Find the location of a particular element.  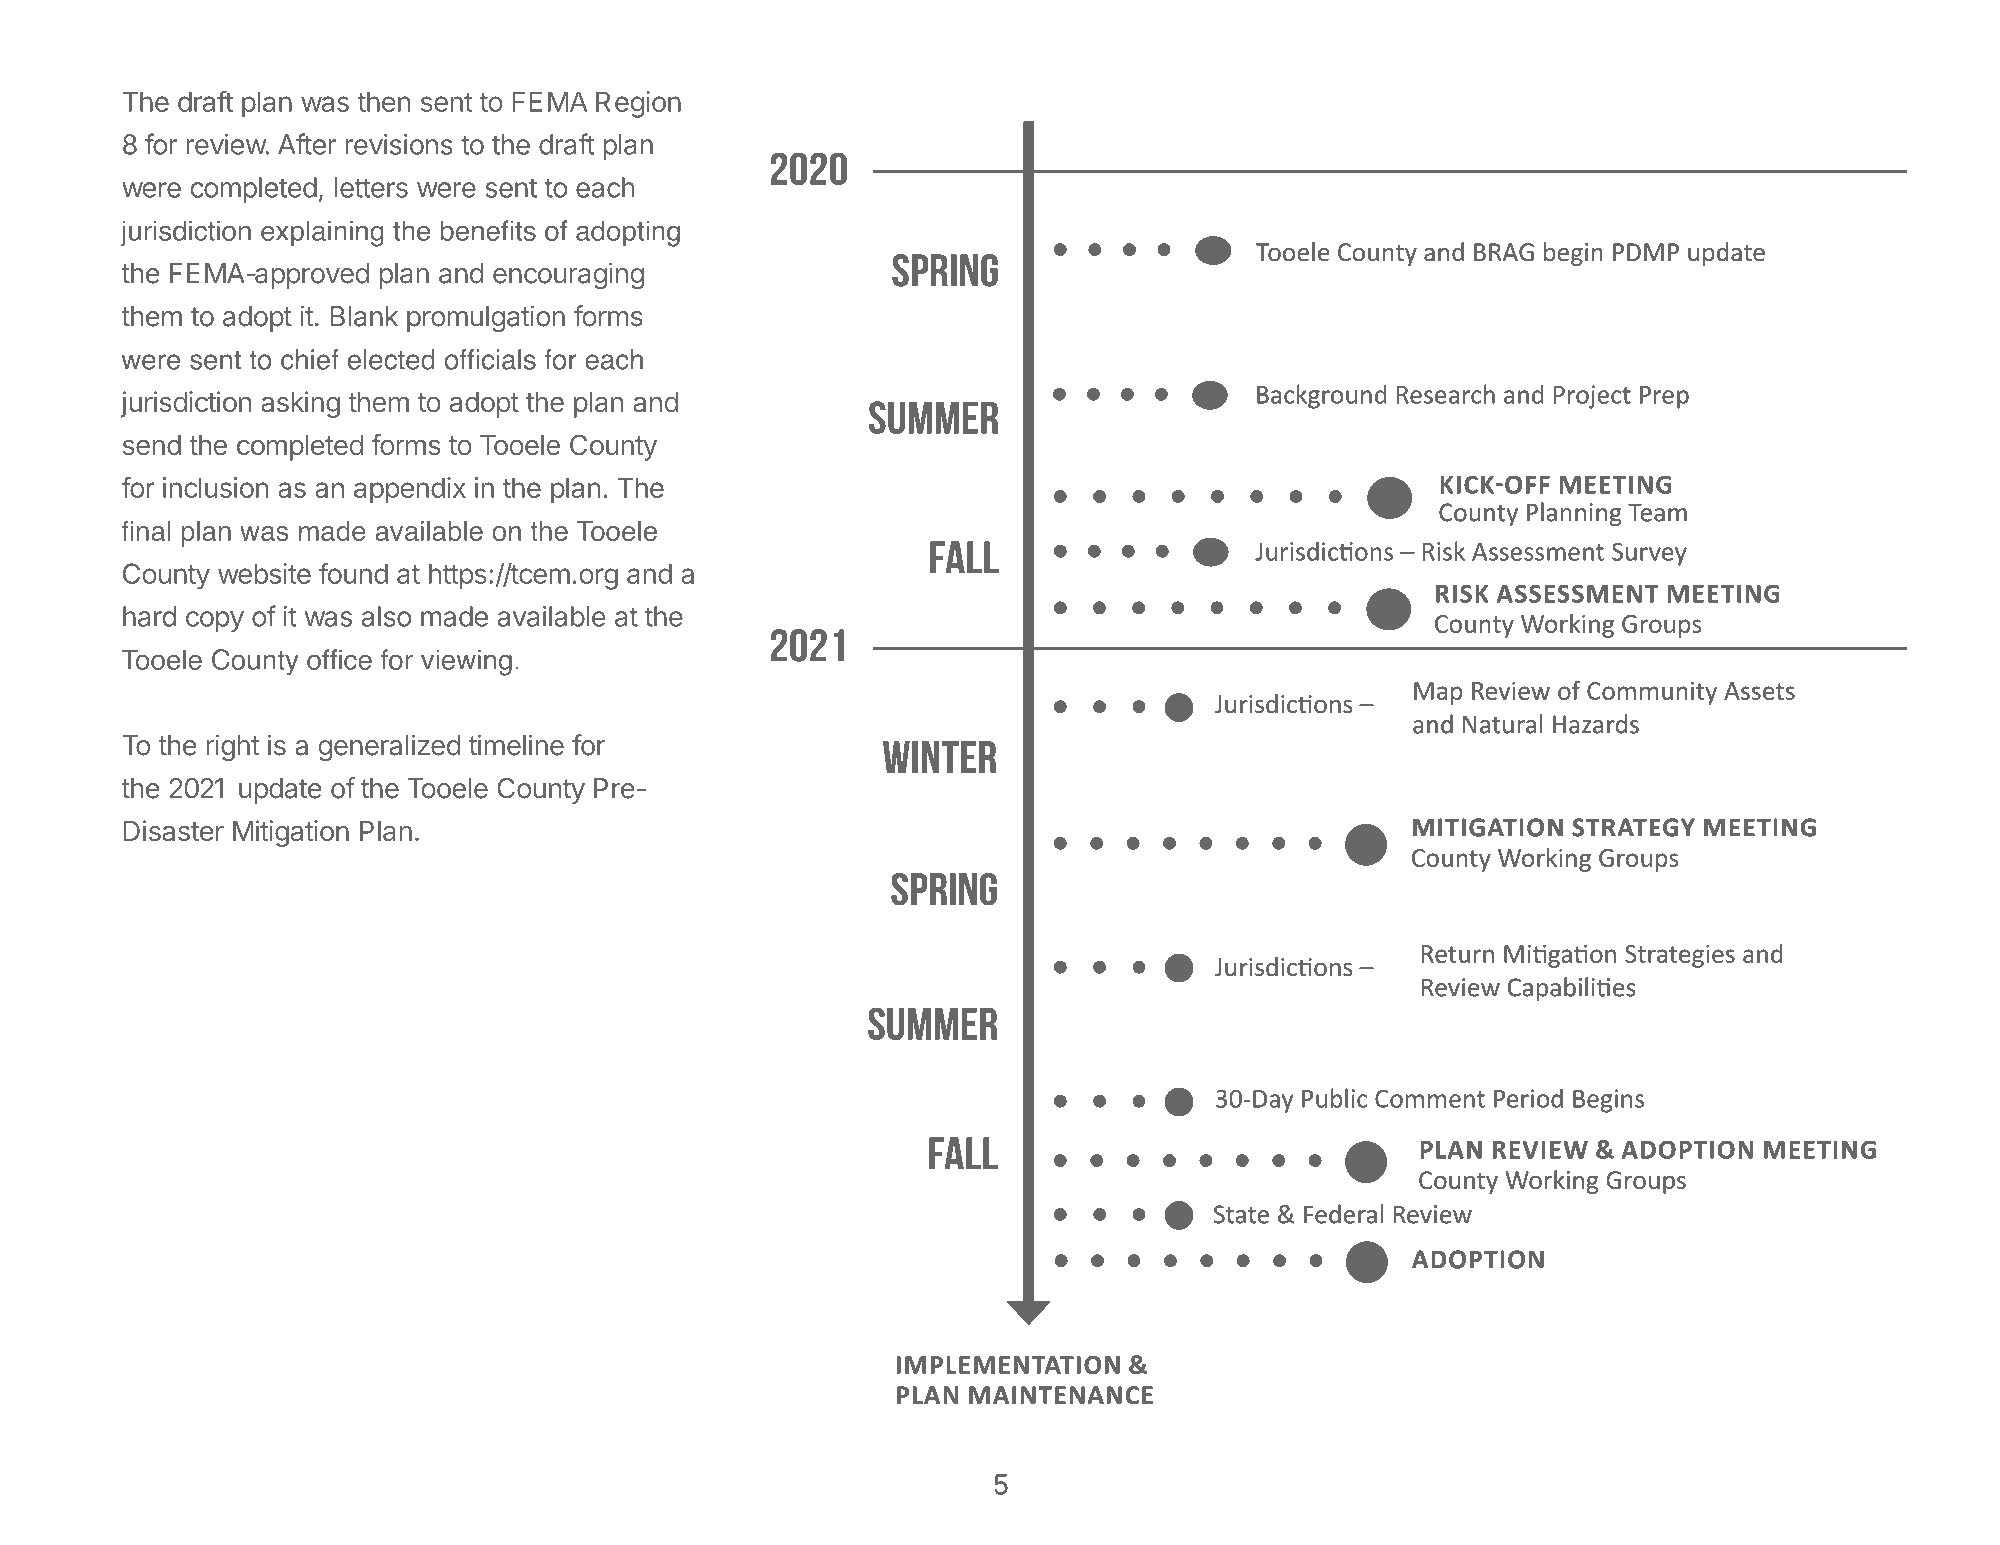

Period is located at coordinates (1528, 1098).
